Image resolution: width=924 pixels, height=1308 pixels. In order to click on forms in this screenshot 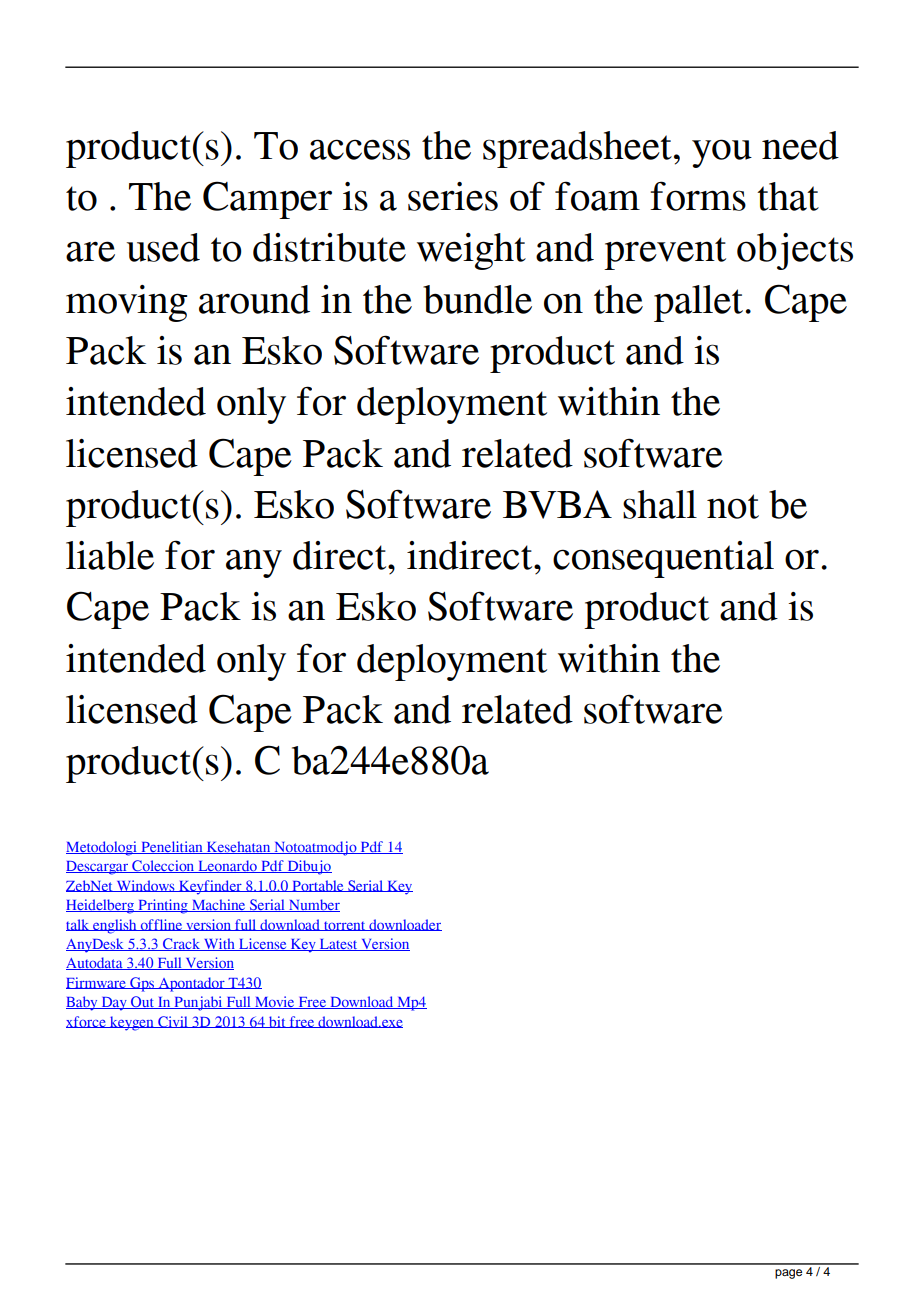, I will do `click(698, 196)`.
